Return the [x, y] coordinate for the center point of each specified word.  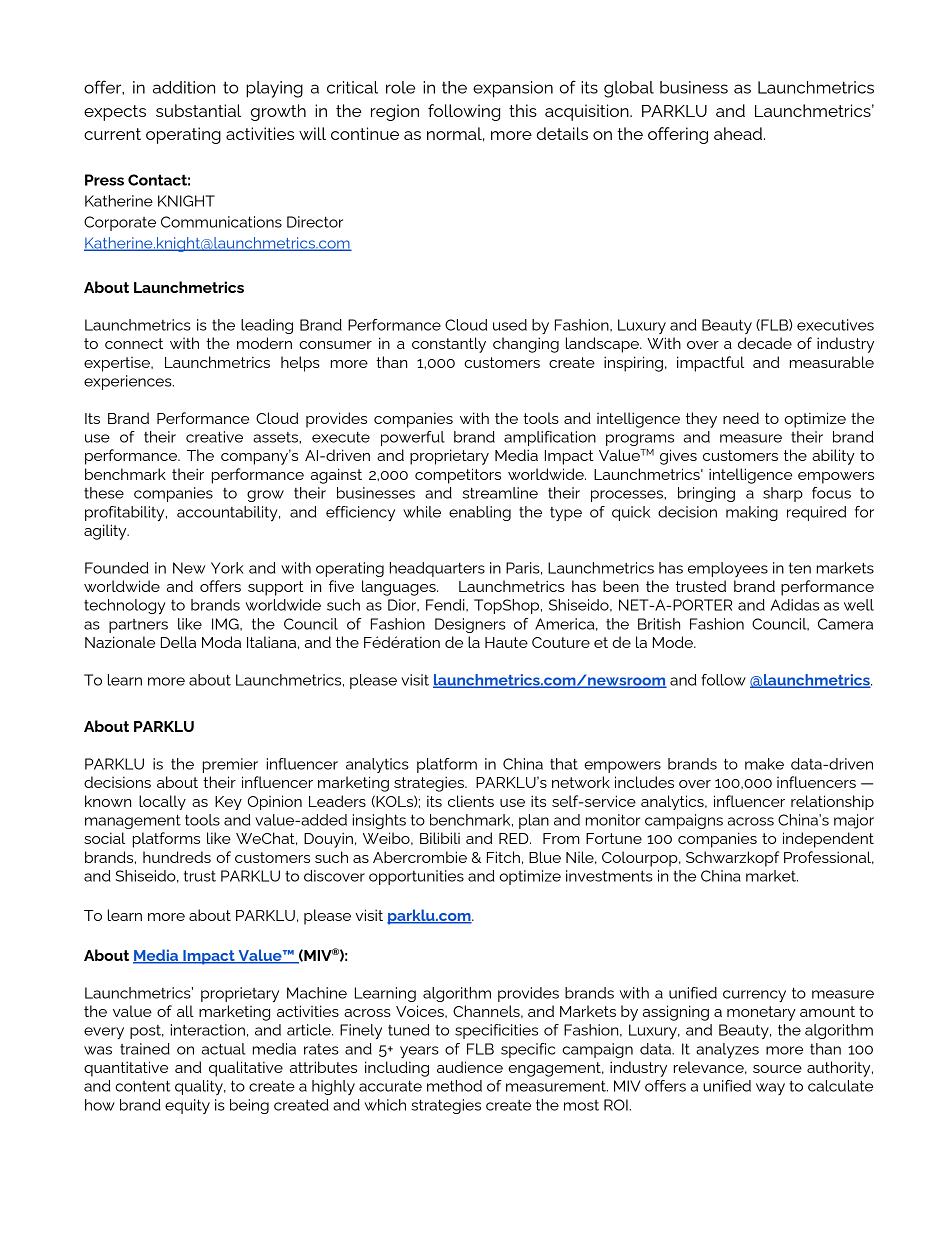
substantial [198, 110]
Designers [470, 625]
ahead [738, 133]
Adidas [794, 605]
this [523, 110]
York [227, 568]
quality [200, 1087]
